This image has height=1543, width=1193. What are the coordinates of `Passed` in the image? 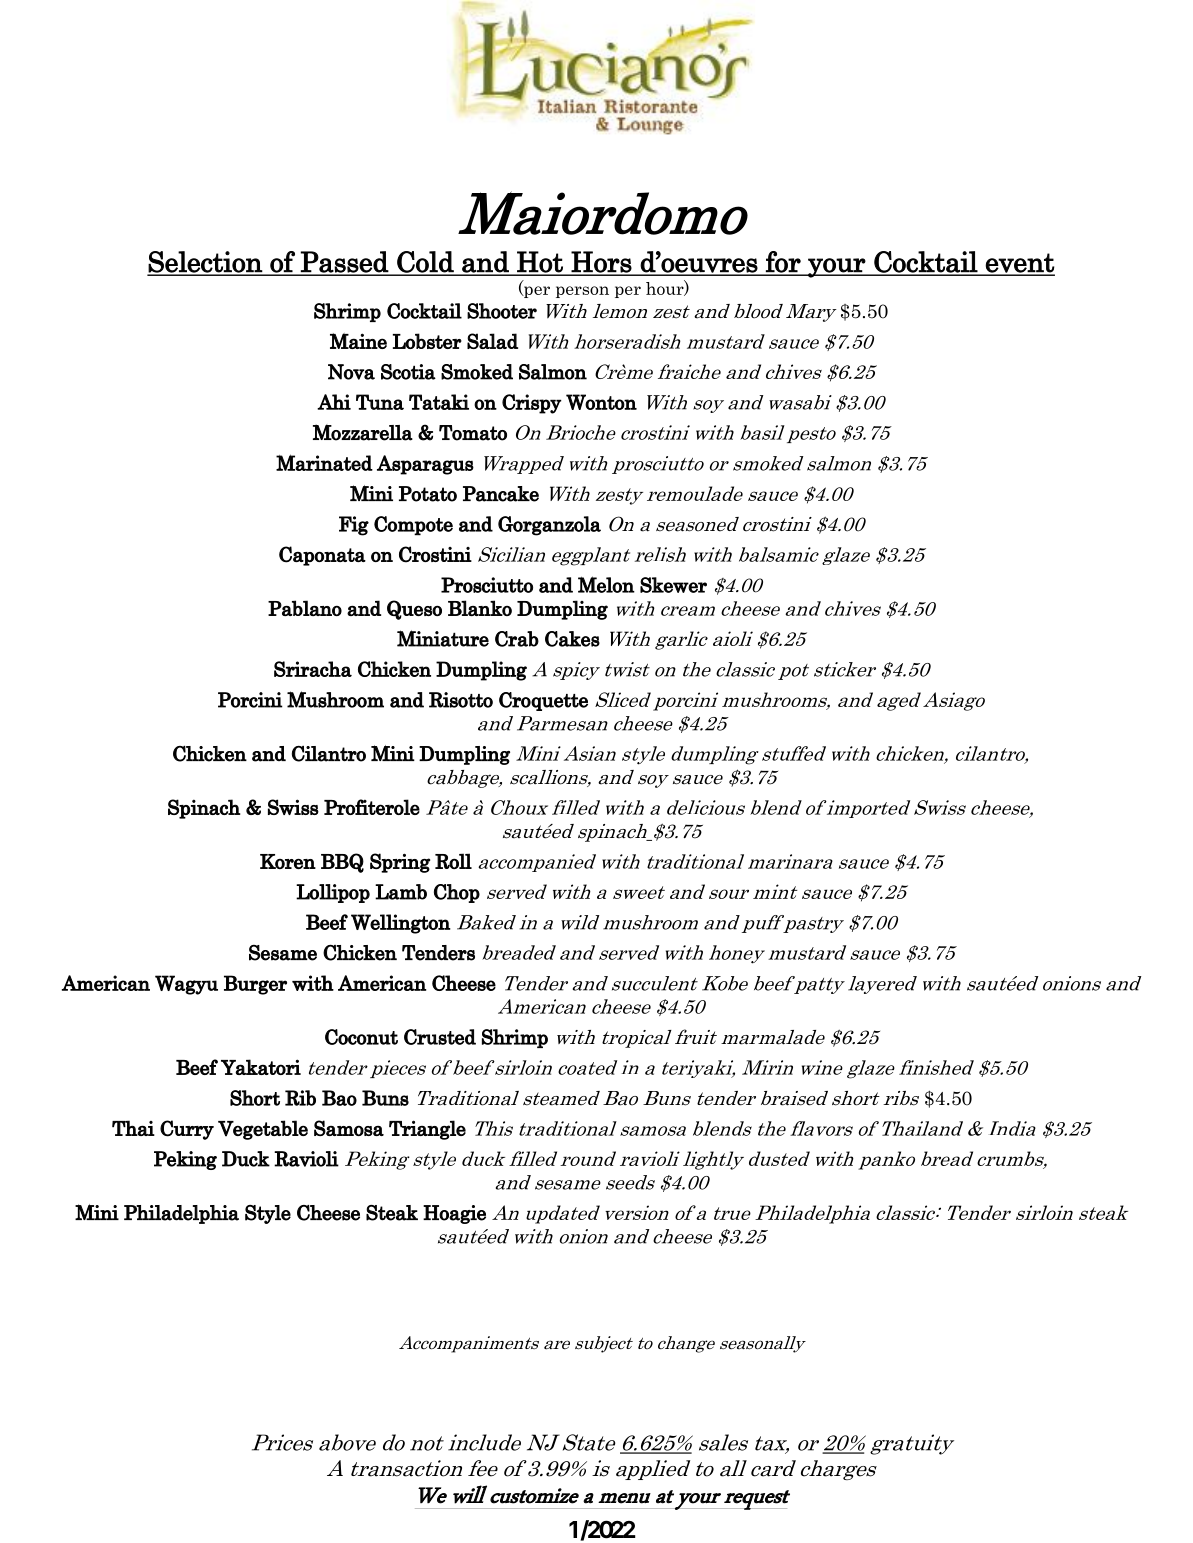 It's located at (344, 263).
